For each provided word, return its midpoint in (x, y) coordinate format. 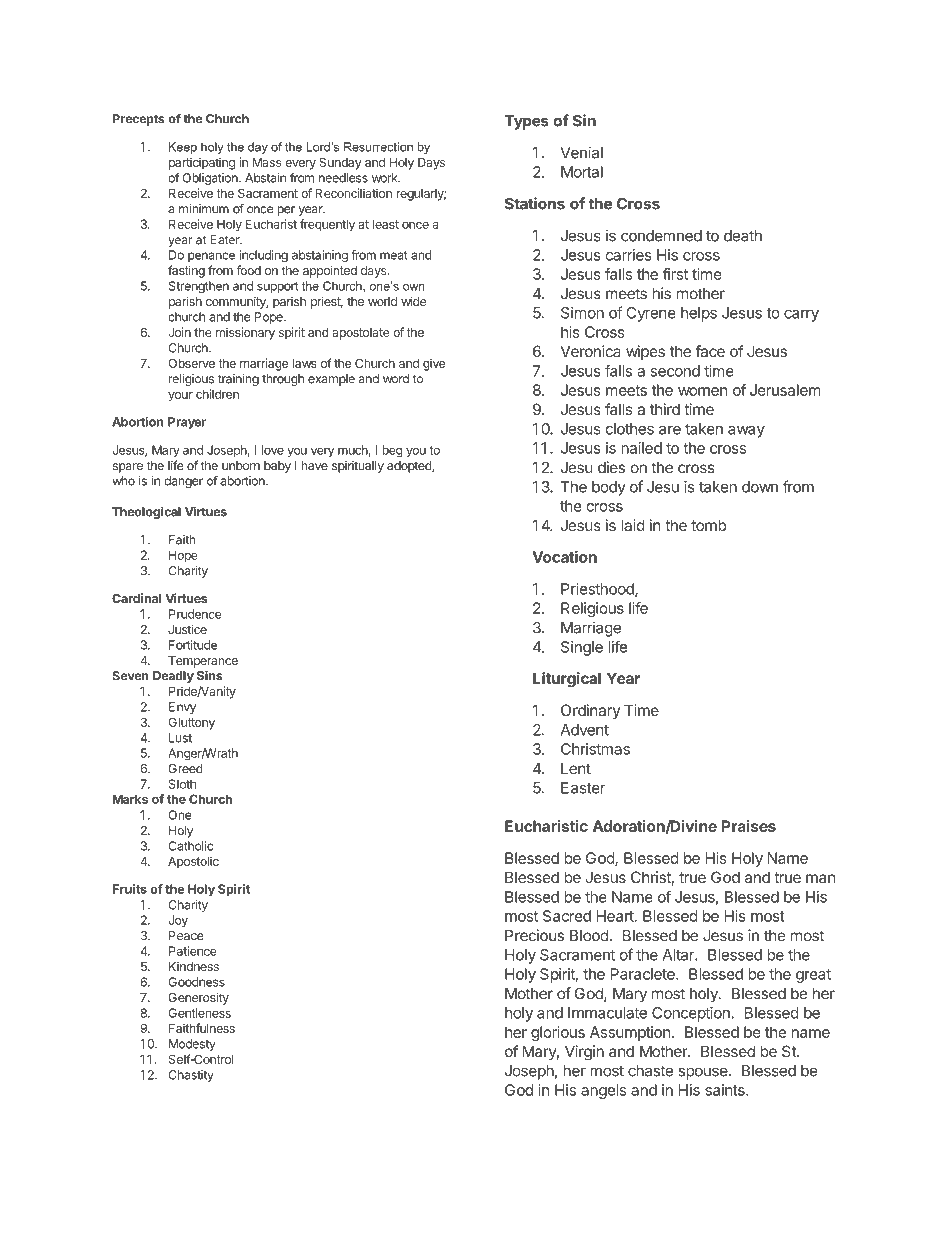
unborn (241, 466)
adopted (410, 467)
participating (202, 163)
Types (526, 122)
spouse (704, 1073)
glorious (558, 1033)
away (746, 432)
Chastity (191, 1076)
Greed (185, 769)
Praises (749, 826)
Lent (576, 769)
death (743, 236)
